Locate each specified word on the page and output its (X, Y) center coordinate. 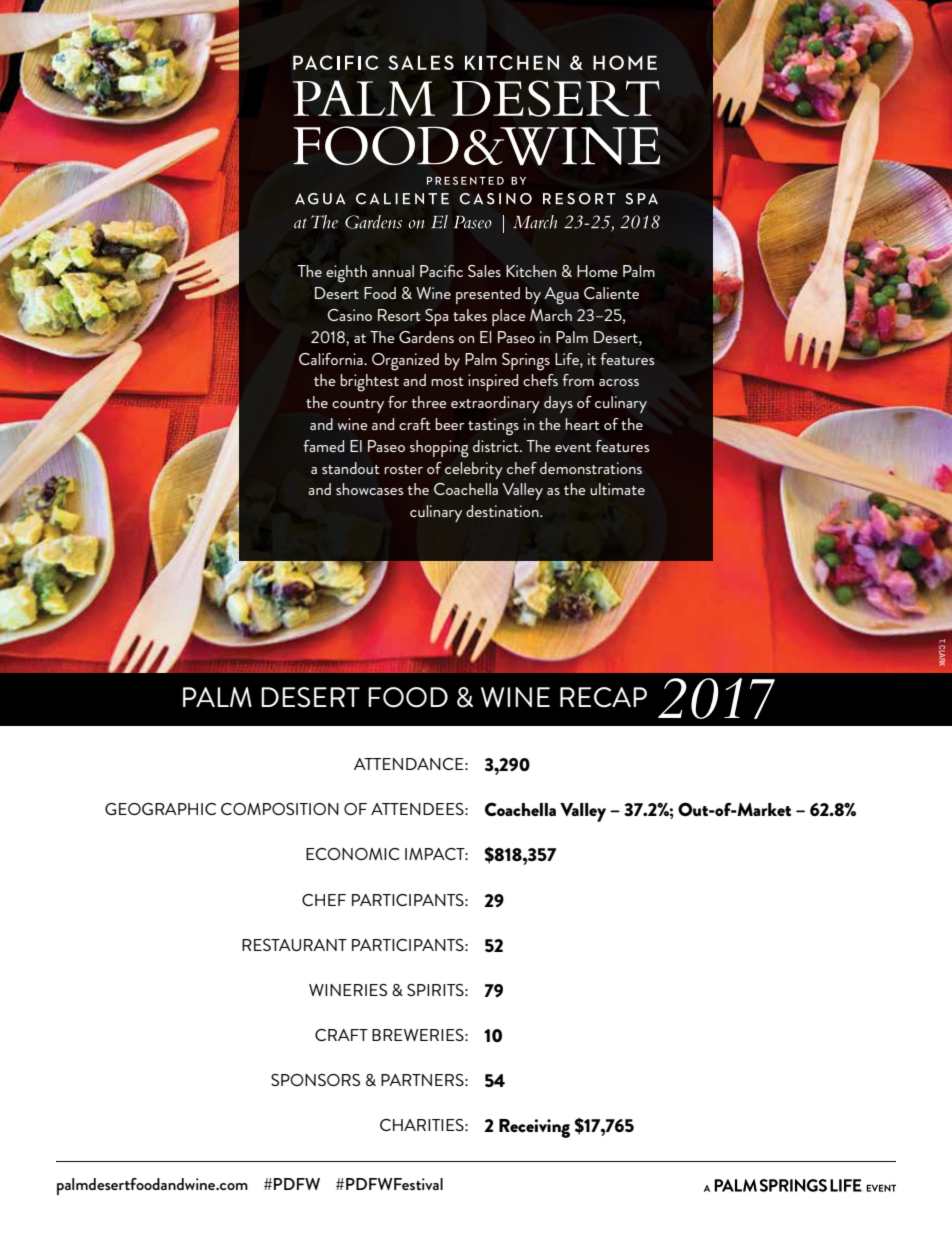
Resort (399, 315)
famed (323, 446)
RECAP (603, 697)
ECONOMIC (353, 854)
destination (503, 511)
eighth (346, 274)
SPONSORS (315, 1080)
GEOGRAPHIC (160, 809)
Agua (561, 296)
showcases (369, 489)
